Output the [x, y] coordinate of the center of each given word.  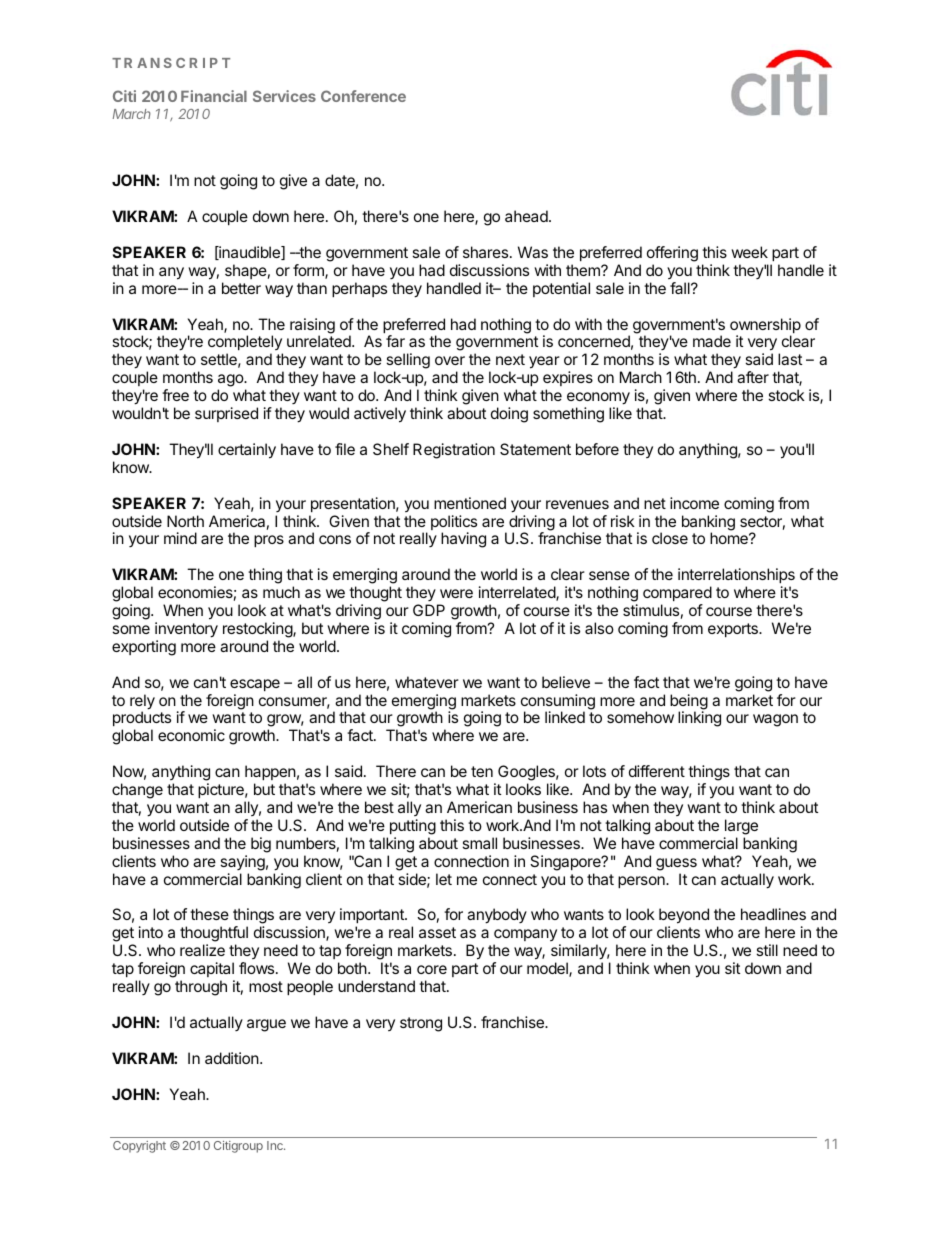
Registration [454, 451]
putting [413, 827]
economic [191, 735]
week [749, 252]
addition [232, 1058]
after [753, 377]
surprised [226, 414]
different [657, 771]
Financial [214, 96]
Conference [363, 96]
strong [421, 1024]
